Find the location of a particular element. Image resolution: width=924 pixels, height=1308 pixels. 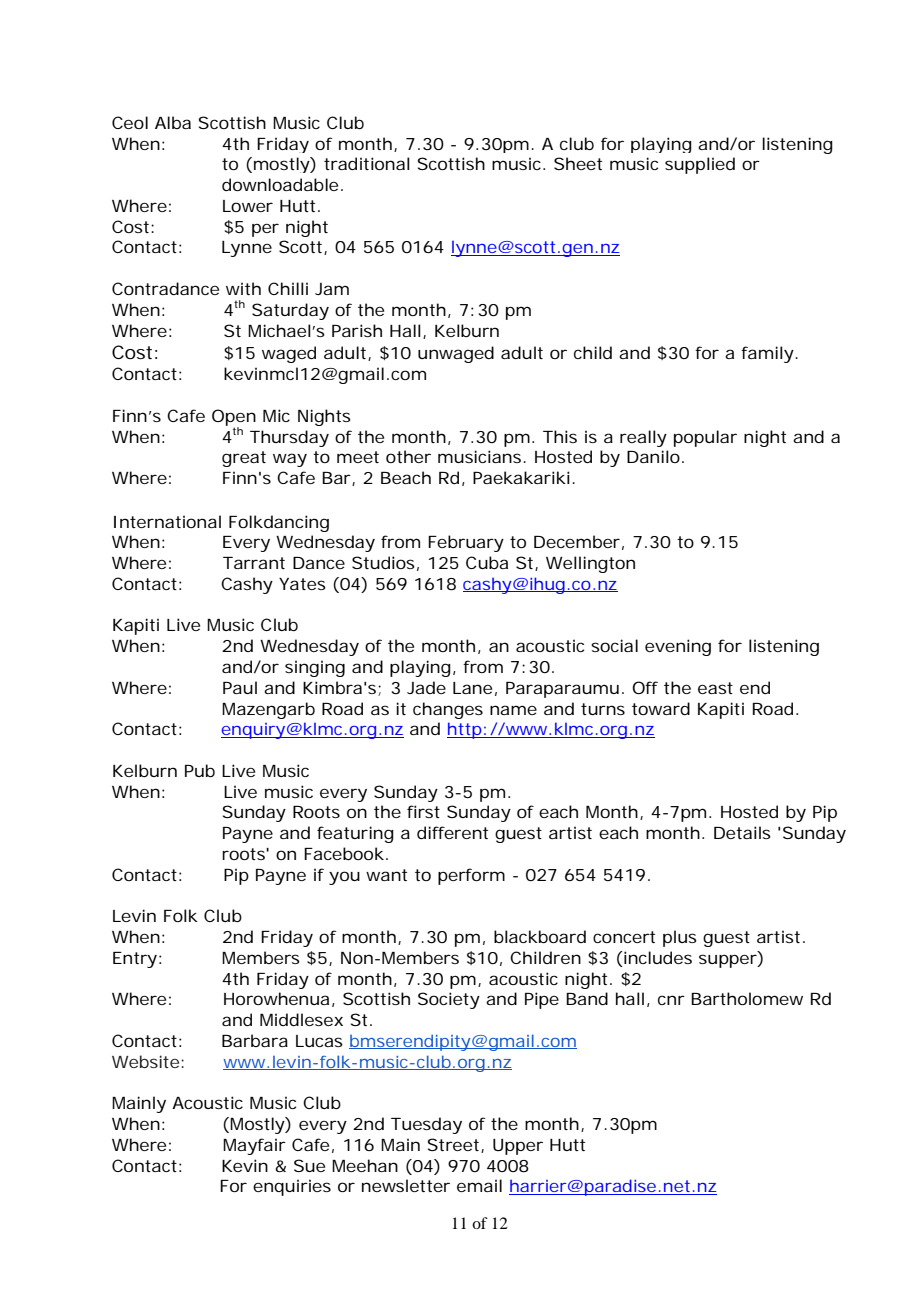

Lane is located at coordinates (472, 688).
